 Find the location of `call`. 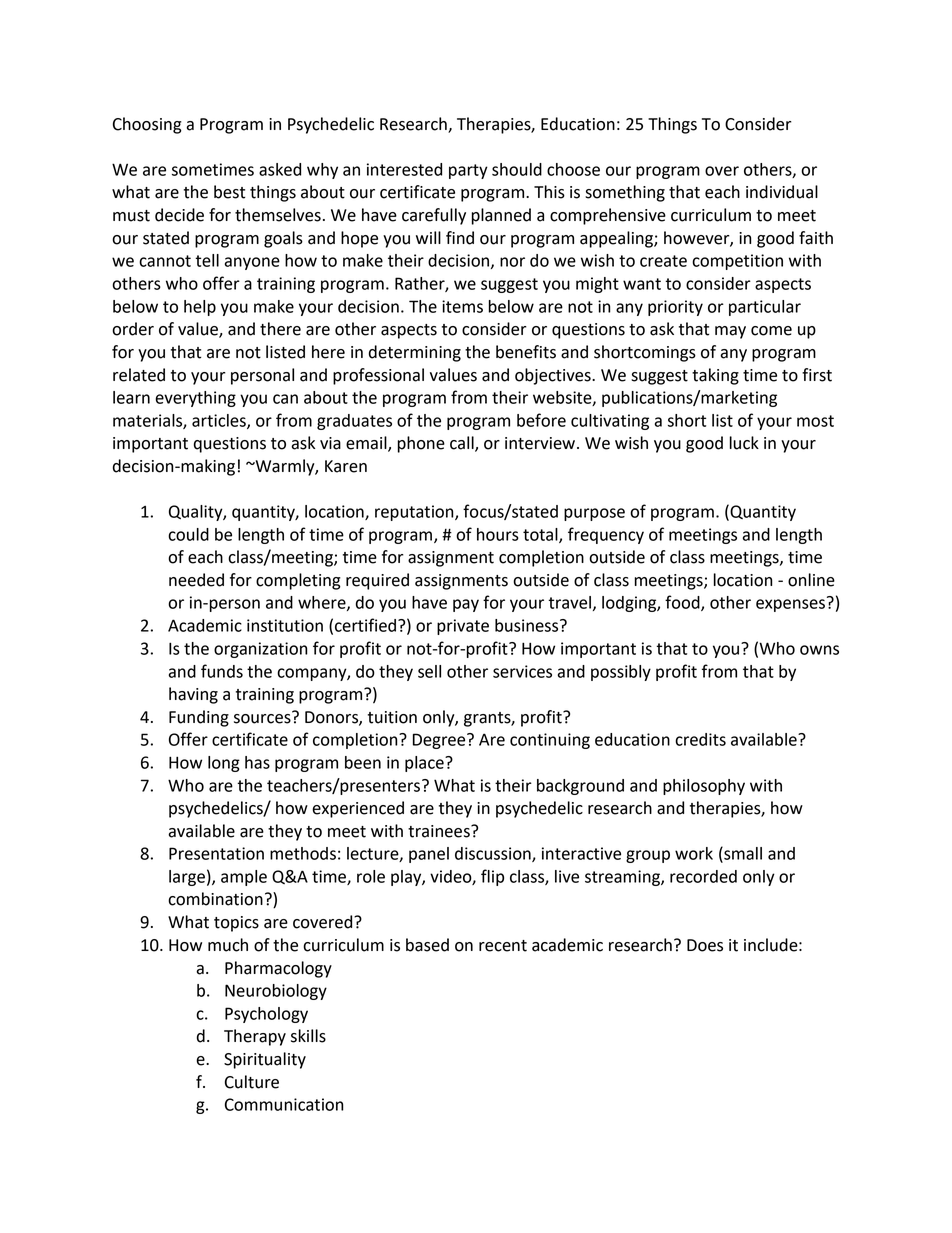

call is located at coordinates (463, 444).
